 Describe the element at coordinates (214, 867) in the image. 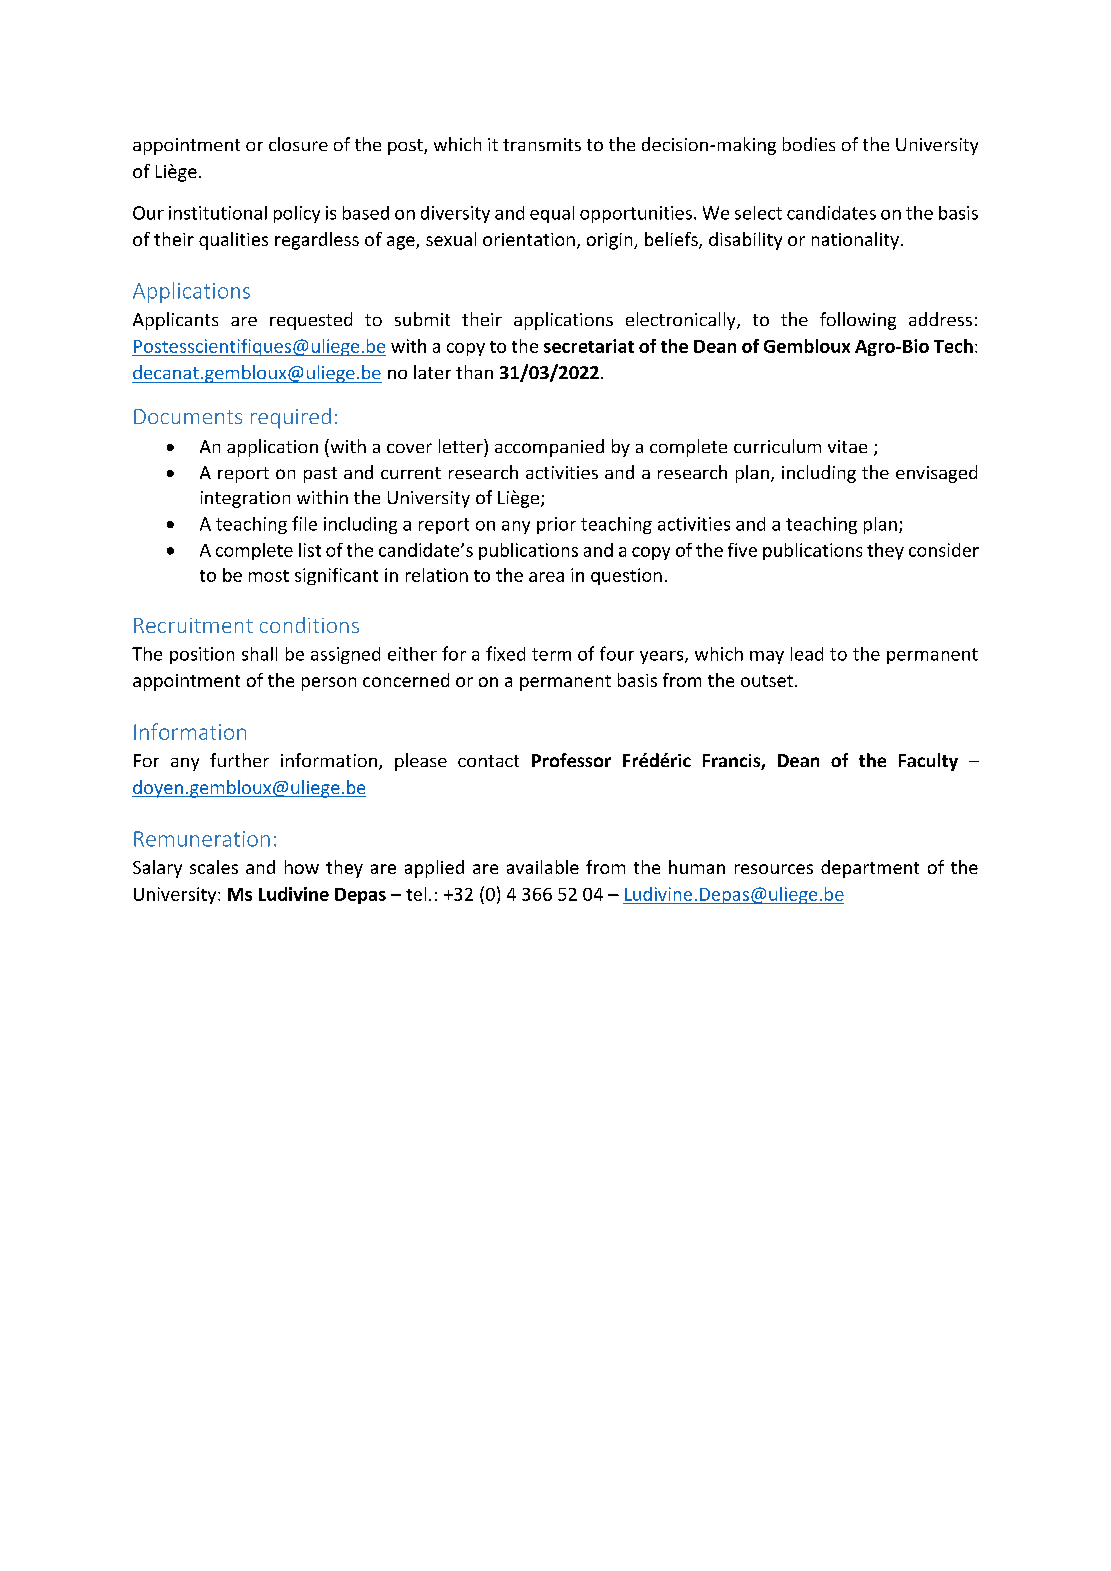

I see `scales` at that location.
